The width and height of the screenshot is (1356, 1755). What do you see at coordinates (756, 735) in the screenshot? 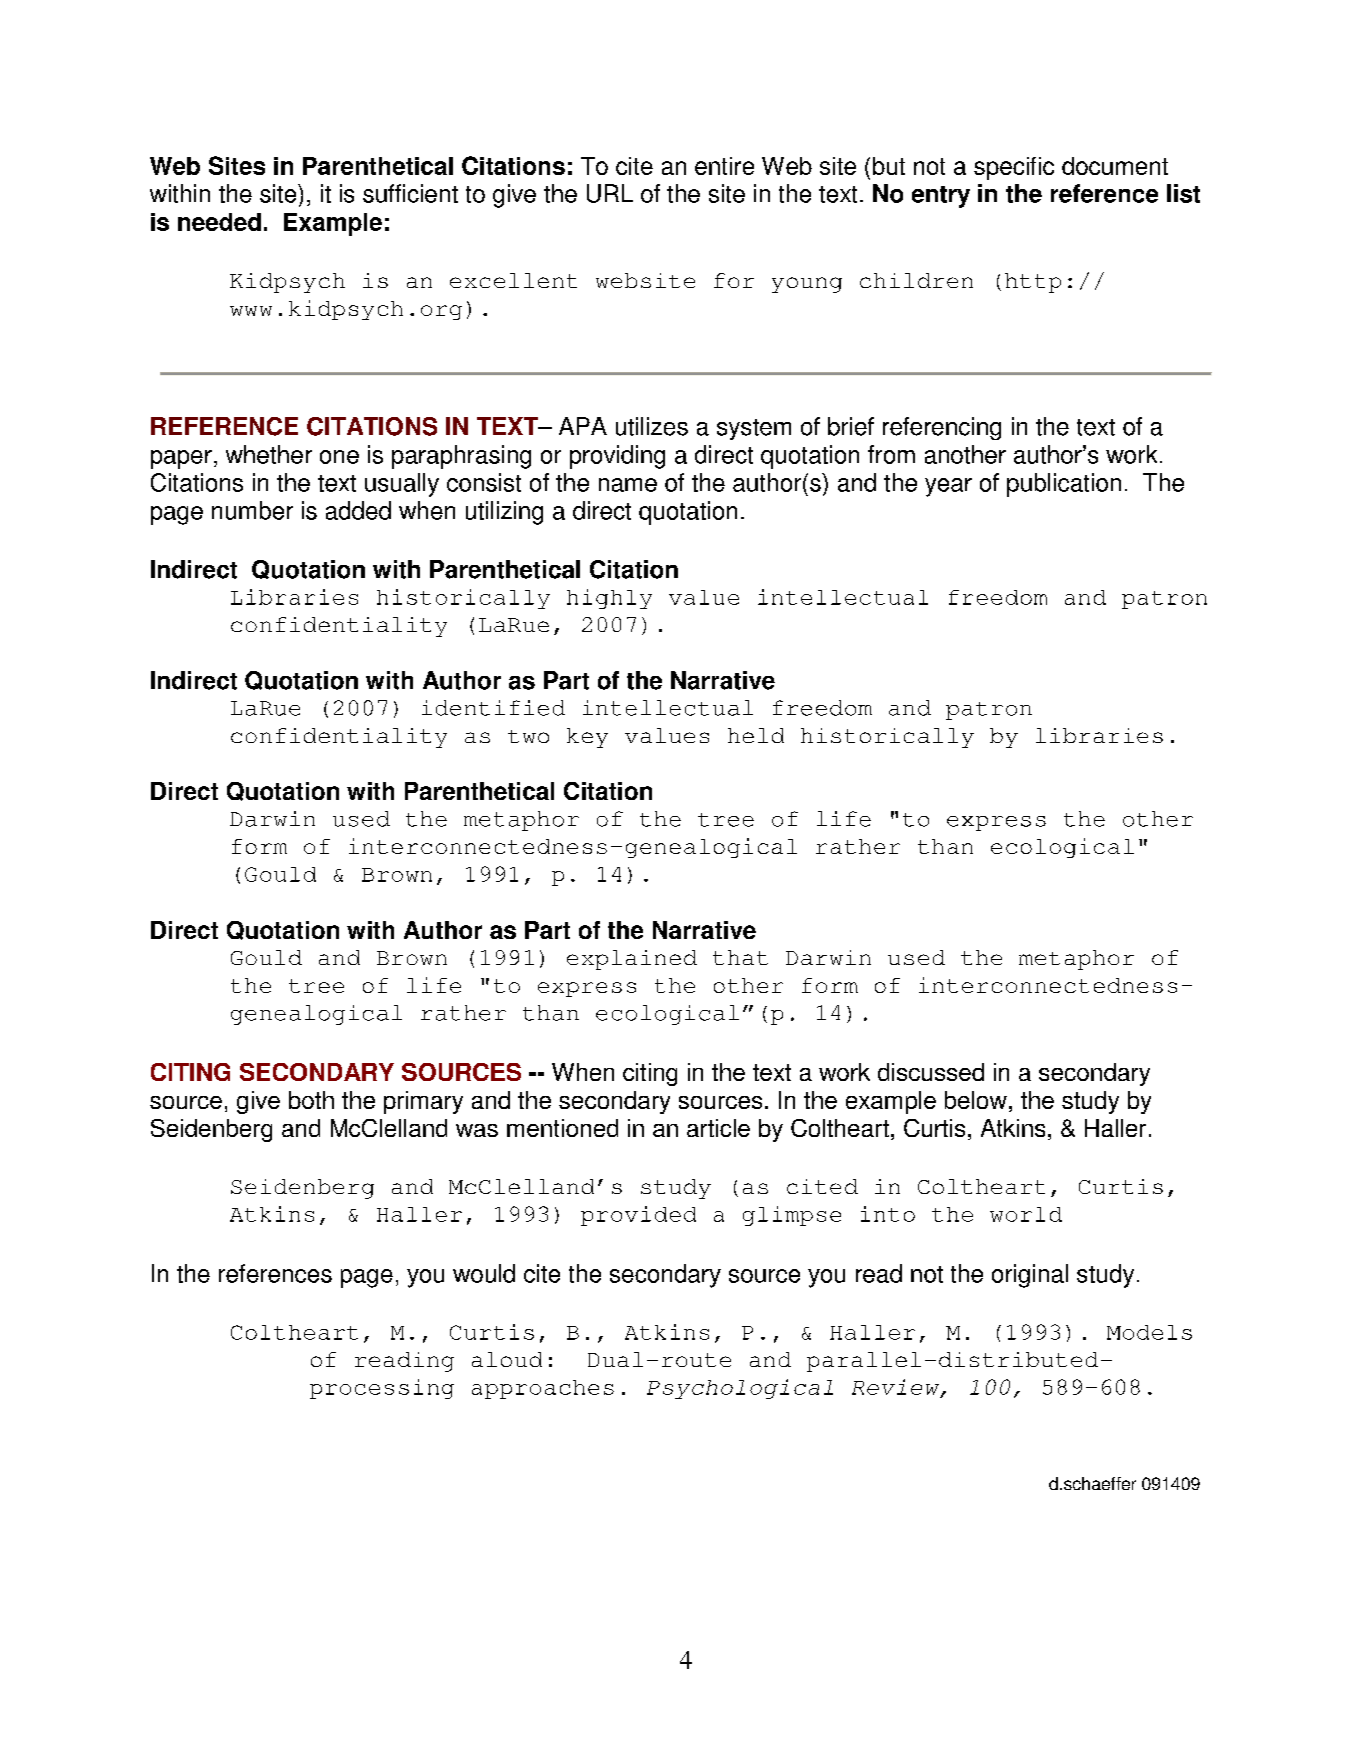
I see `held` at bounding box center [756, 735].
